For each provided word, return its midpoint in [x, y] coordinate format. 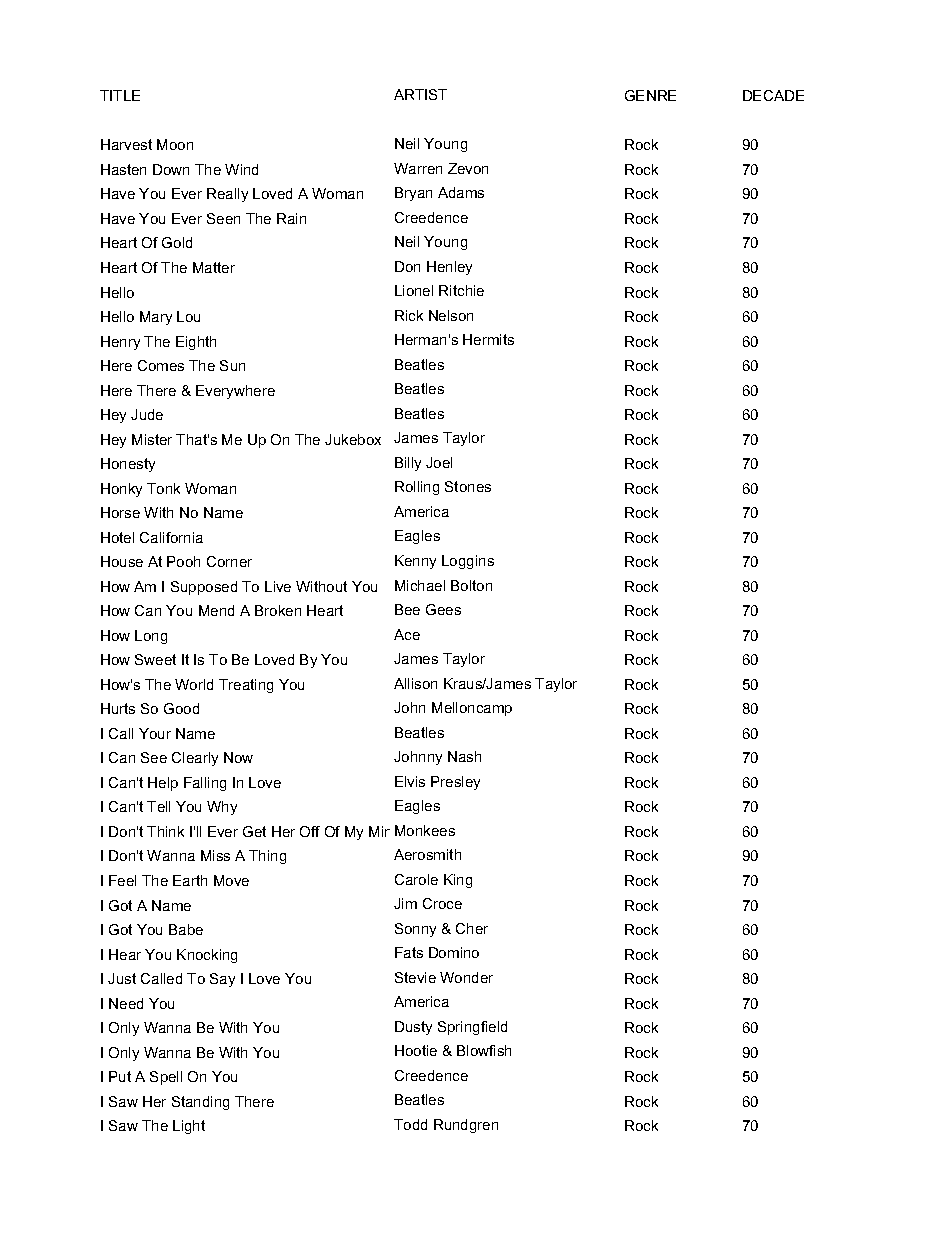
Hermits [488, 339]
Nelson [451, 315]
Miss [215, 855]
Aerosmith [427, 854]
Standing [200, 1103]
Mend [216, 610]
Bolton [471, 585]
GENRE [650, 95]
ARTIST [420, 94]
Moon [175, 144]
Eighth [196, 343]
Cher [472, 928]
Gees [443, 609]
